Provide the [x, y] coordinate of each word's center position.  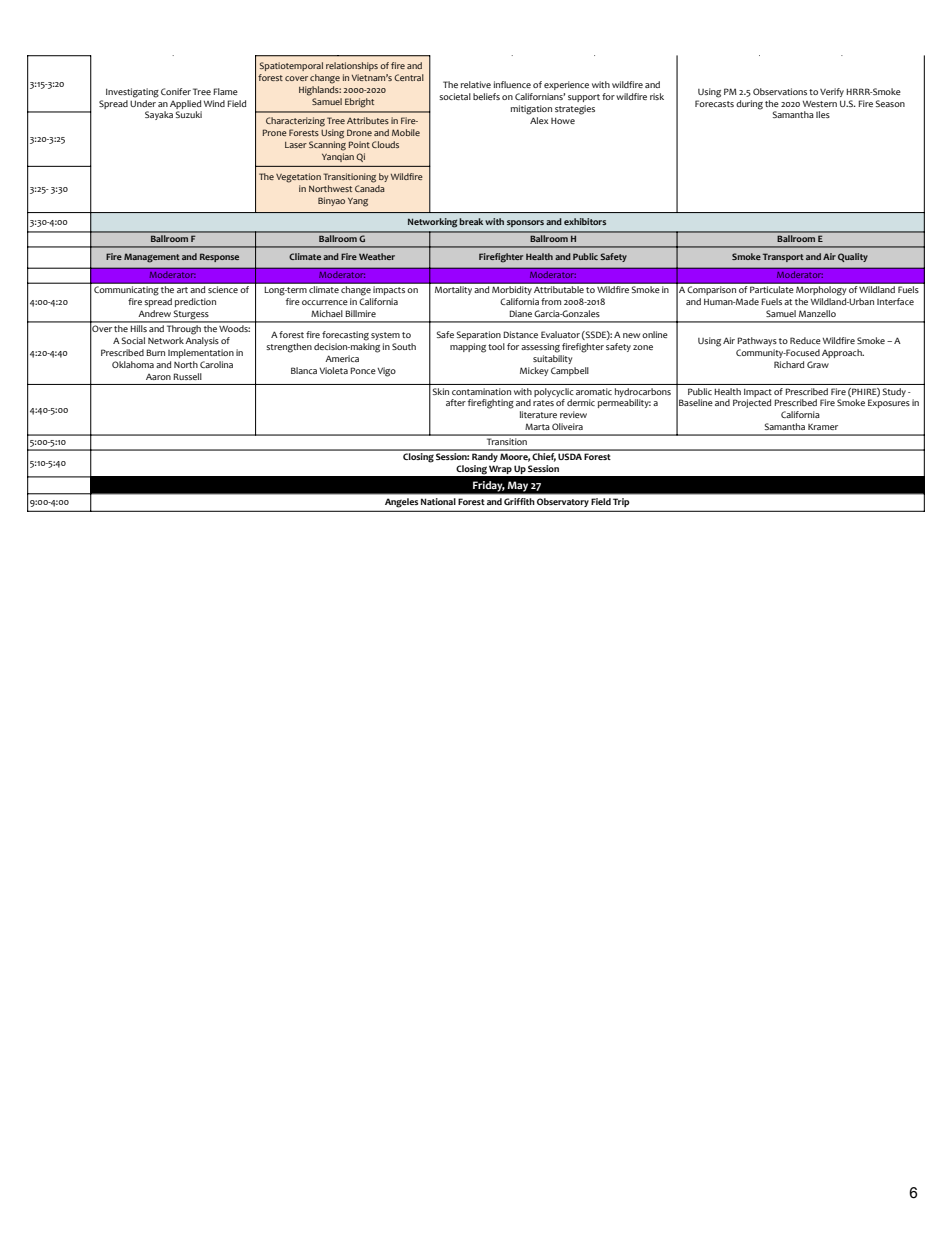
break [471, 221]
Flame [225, 91]
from [551, 301]
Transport [783, 257]
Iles [823, 114]
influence [512, 84]
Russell [187, 376]
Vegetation [298, 178]
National [438, 501]
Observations [780, 91]
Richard [789, 364]
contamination [481, 391]
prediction [195, 302]
